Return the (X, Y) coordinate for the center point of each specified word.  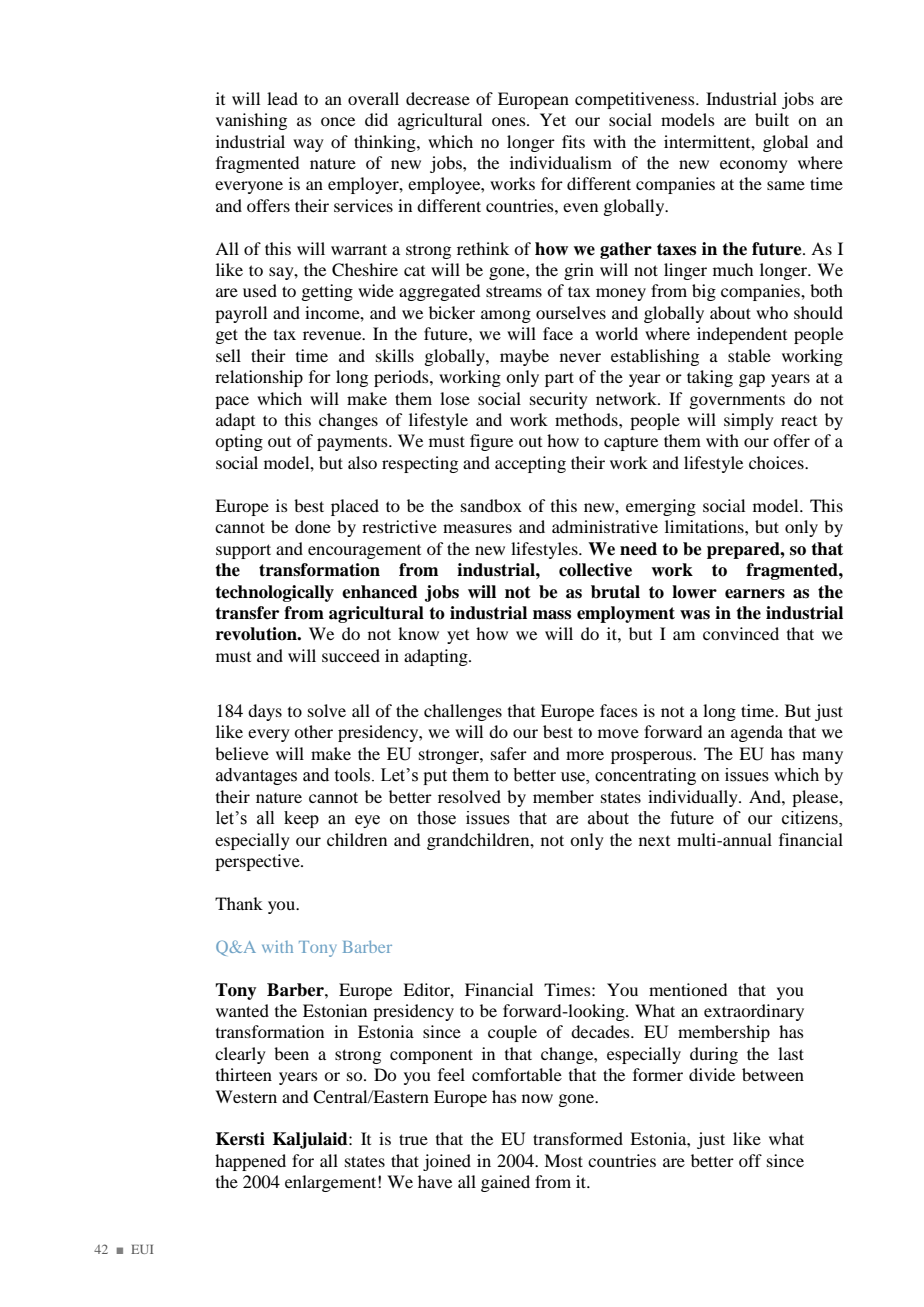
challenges (463, 712)
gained (505, 1183)
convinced (741, 633)
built (772, 119)
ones (510, 121)
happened (250, 1162)
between (773, 1074)
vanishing (251, 121)
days (265, 712)
